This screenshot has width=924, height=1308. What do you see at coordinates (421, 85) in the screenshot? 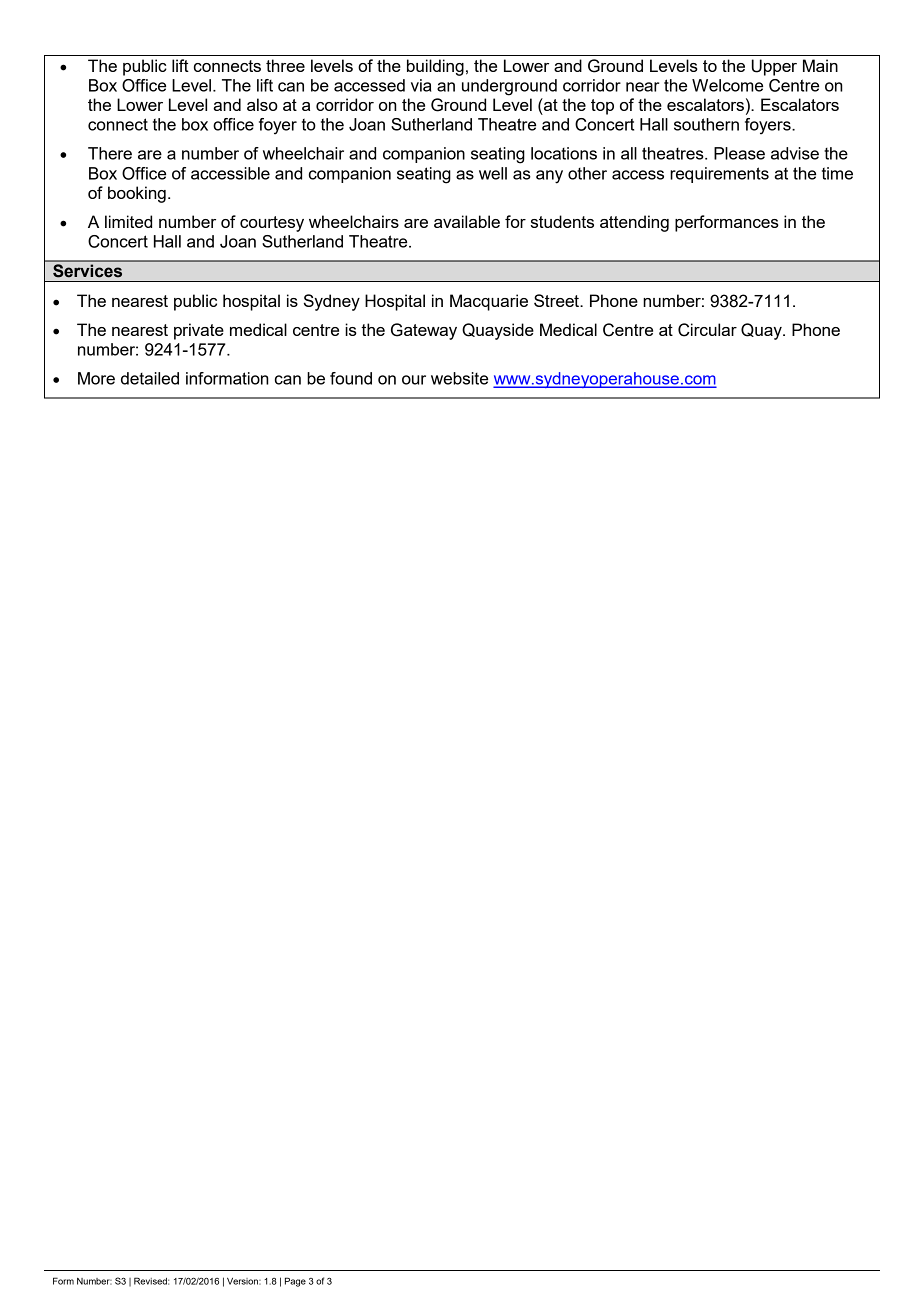
I see `via` at bounding box center [421, 85].
